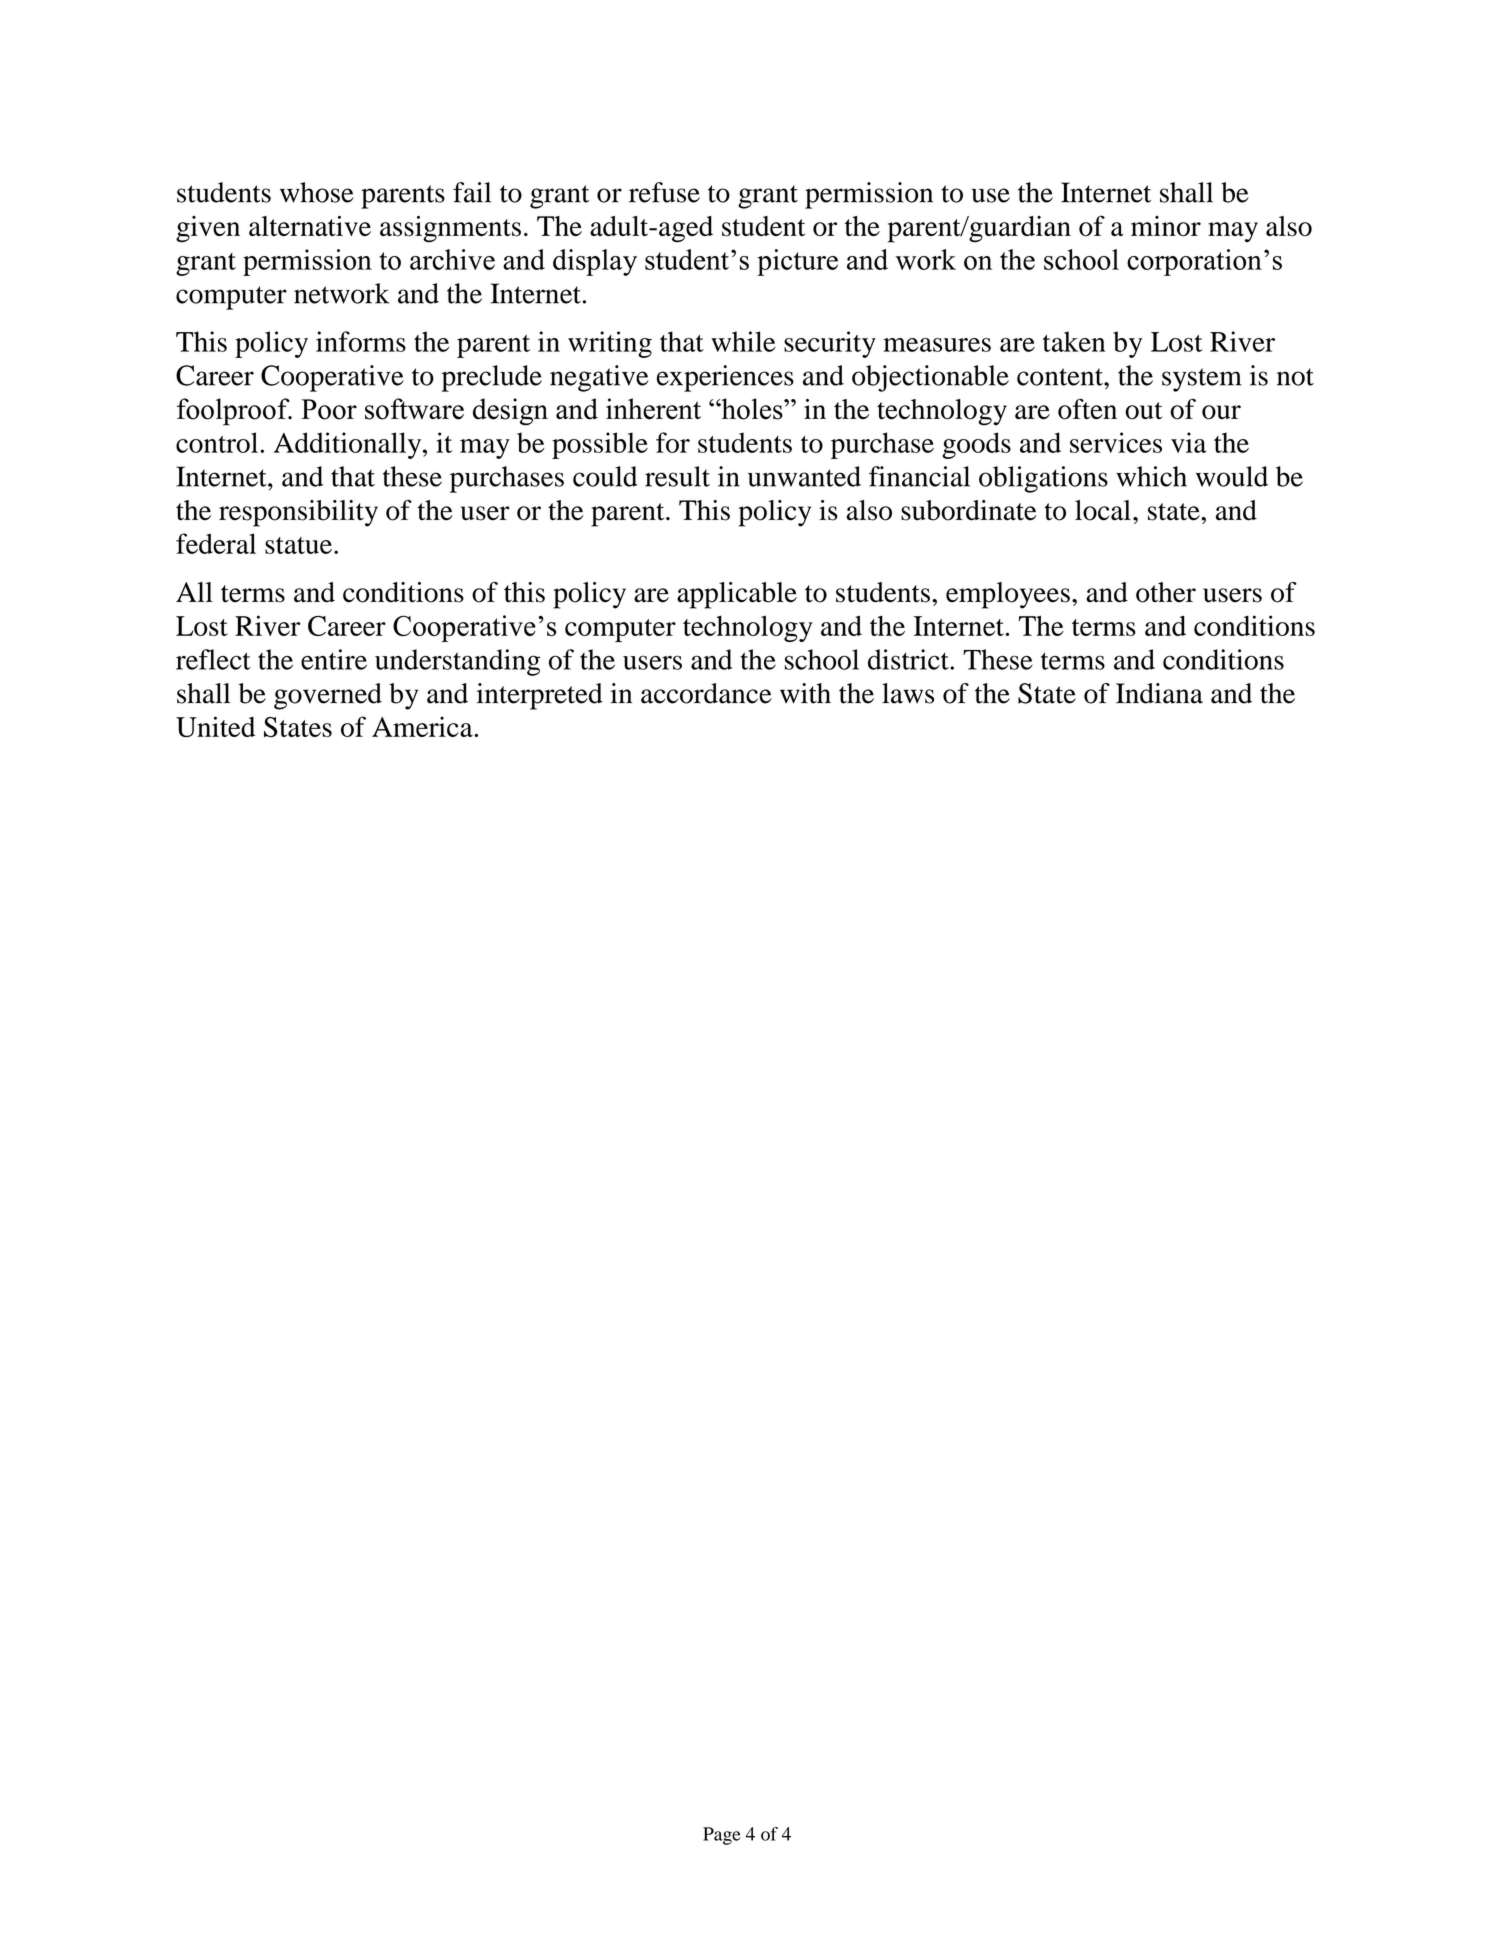  Describe the element at coordinates (1159, 693) in the screenshot. I see `Indiana` at that location.
